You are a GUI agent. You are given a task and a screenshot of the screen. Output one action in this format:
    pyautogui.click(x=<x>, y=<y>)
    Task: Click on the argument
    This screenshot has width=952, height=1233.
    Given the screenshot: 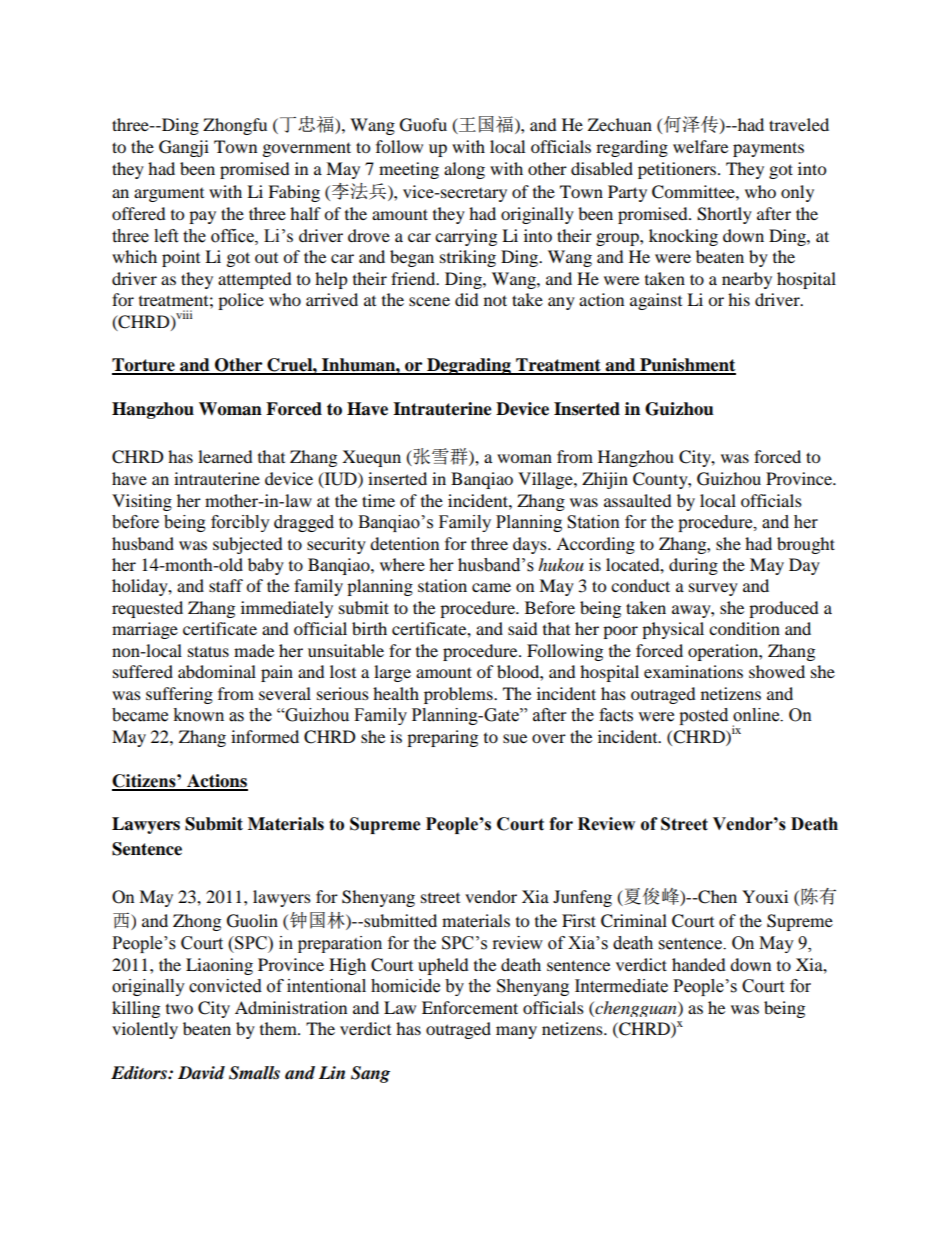 What is the action you would take?
    pyautogui.click(x=169, y=195)
